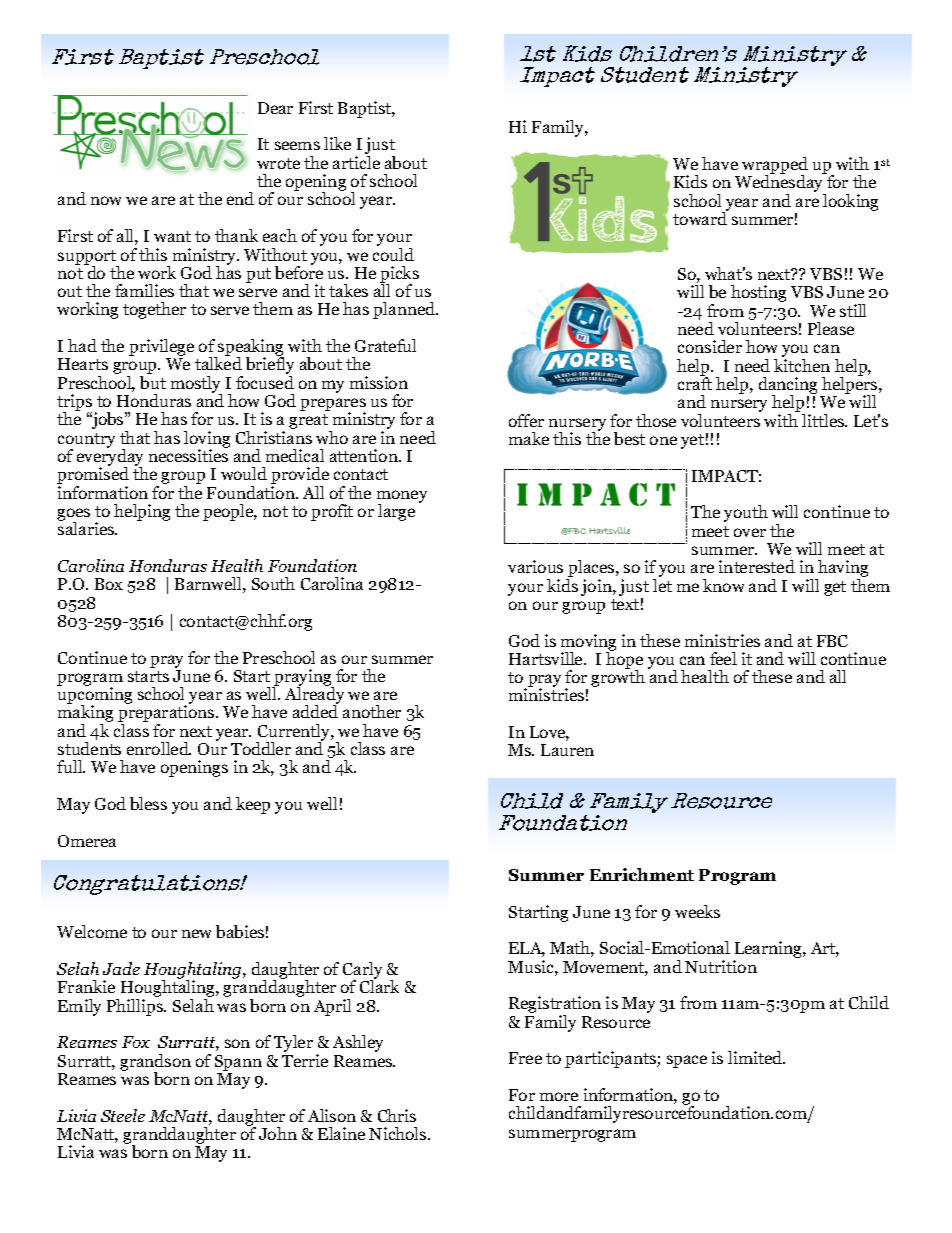  What do you see at coordinates (356, 162) in the screenshot?
I see `article` at bounding box center [356, 162].
